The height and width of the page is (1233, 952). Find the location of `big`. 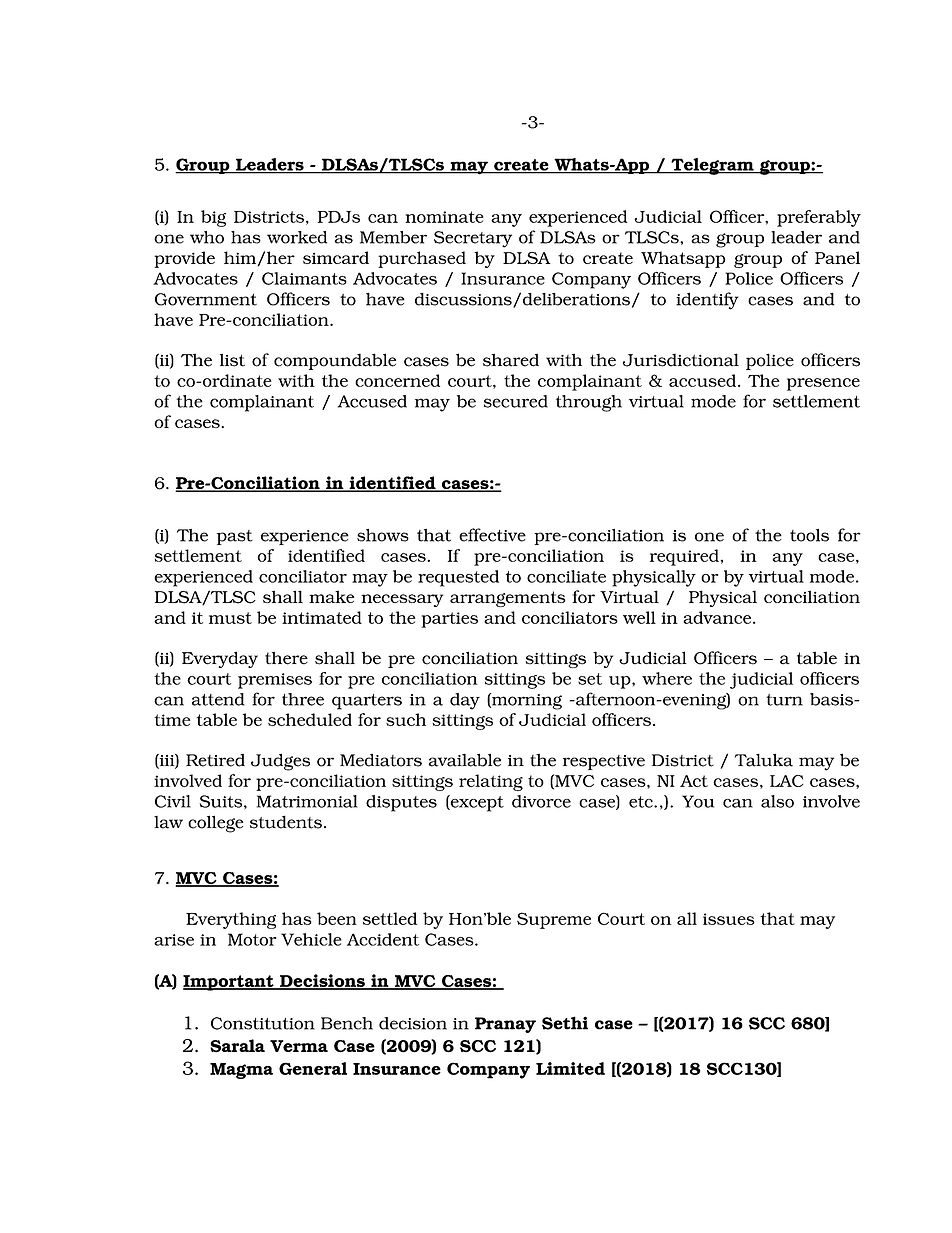

big is located at coordinates (213, 218).
